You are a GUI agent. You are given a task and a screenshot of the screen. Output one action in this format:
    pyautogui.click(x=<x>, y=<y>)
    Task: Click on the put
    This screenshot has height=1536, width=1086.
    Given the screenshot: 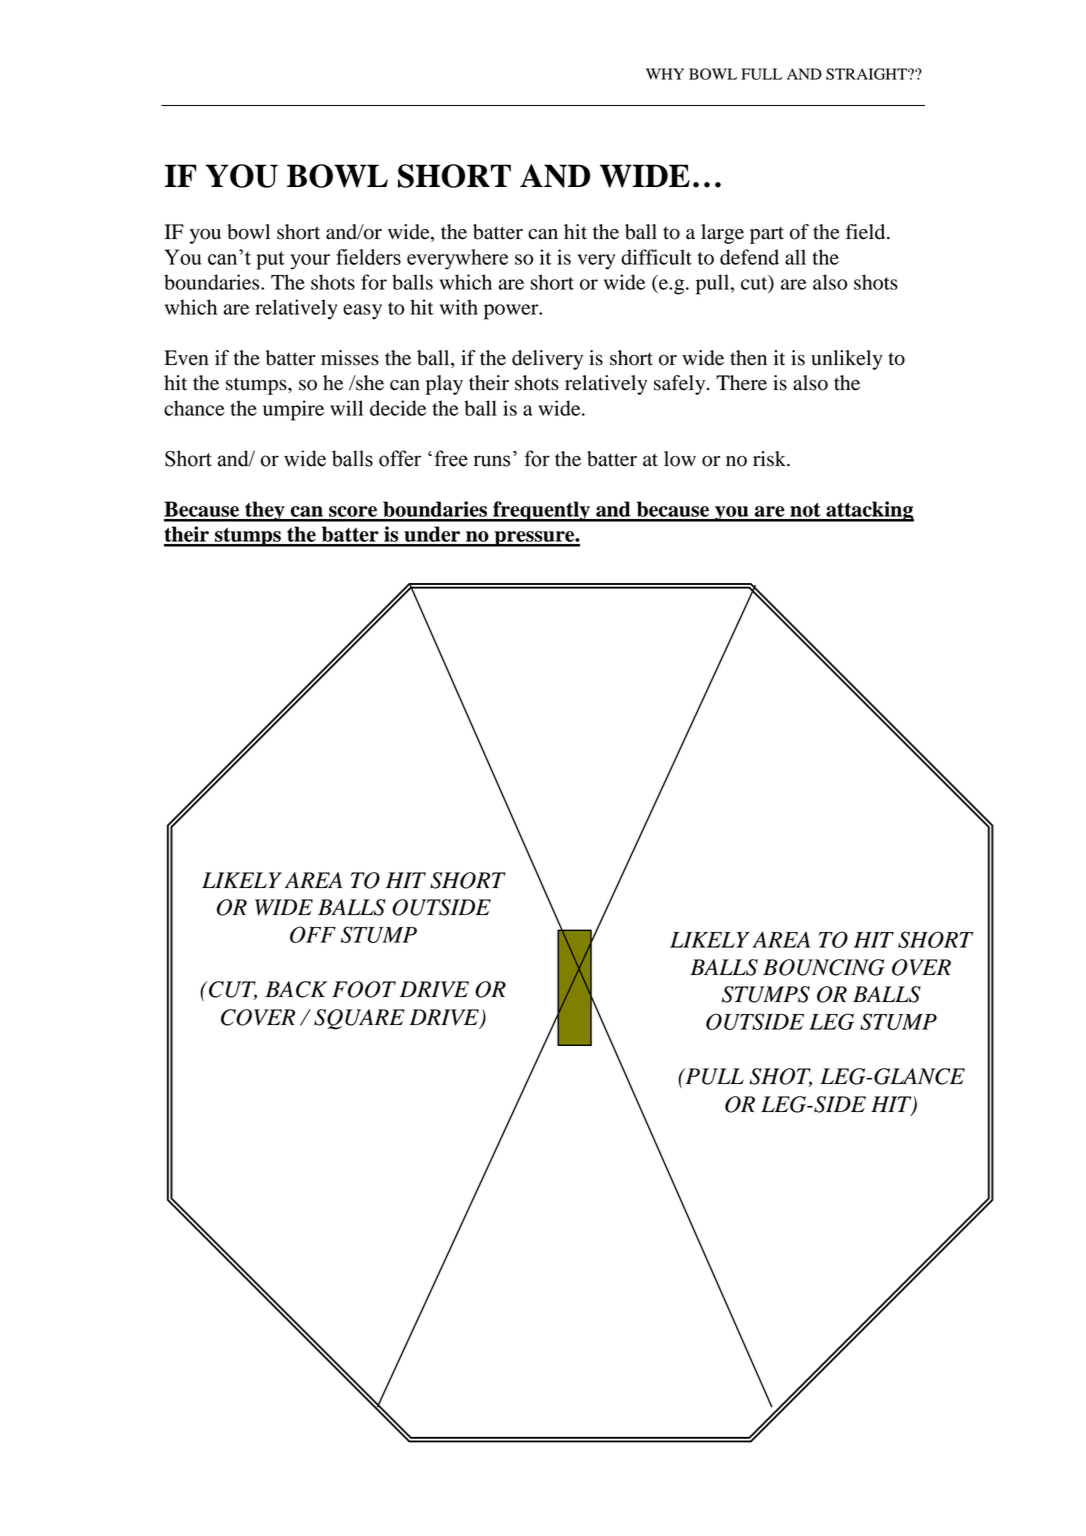 What is the action you would take?
    pyautogui.click(x=270, y=260)
